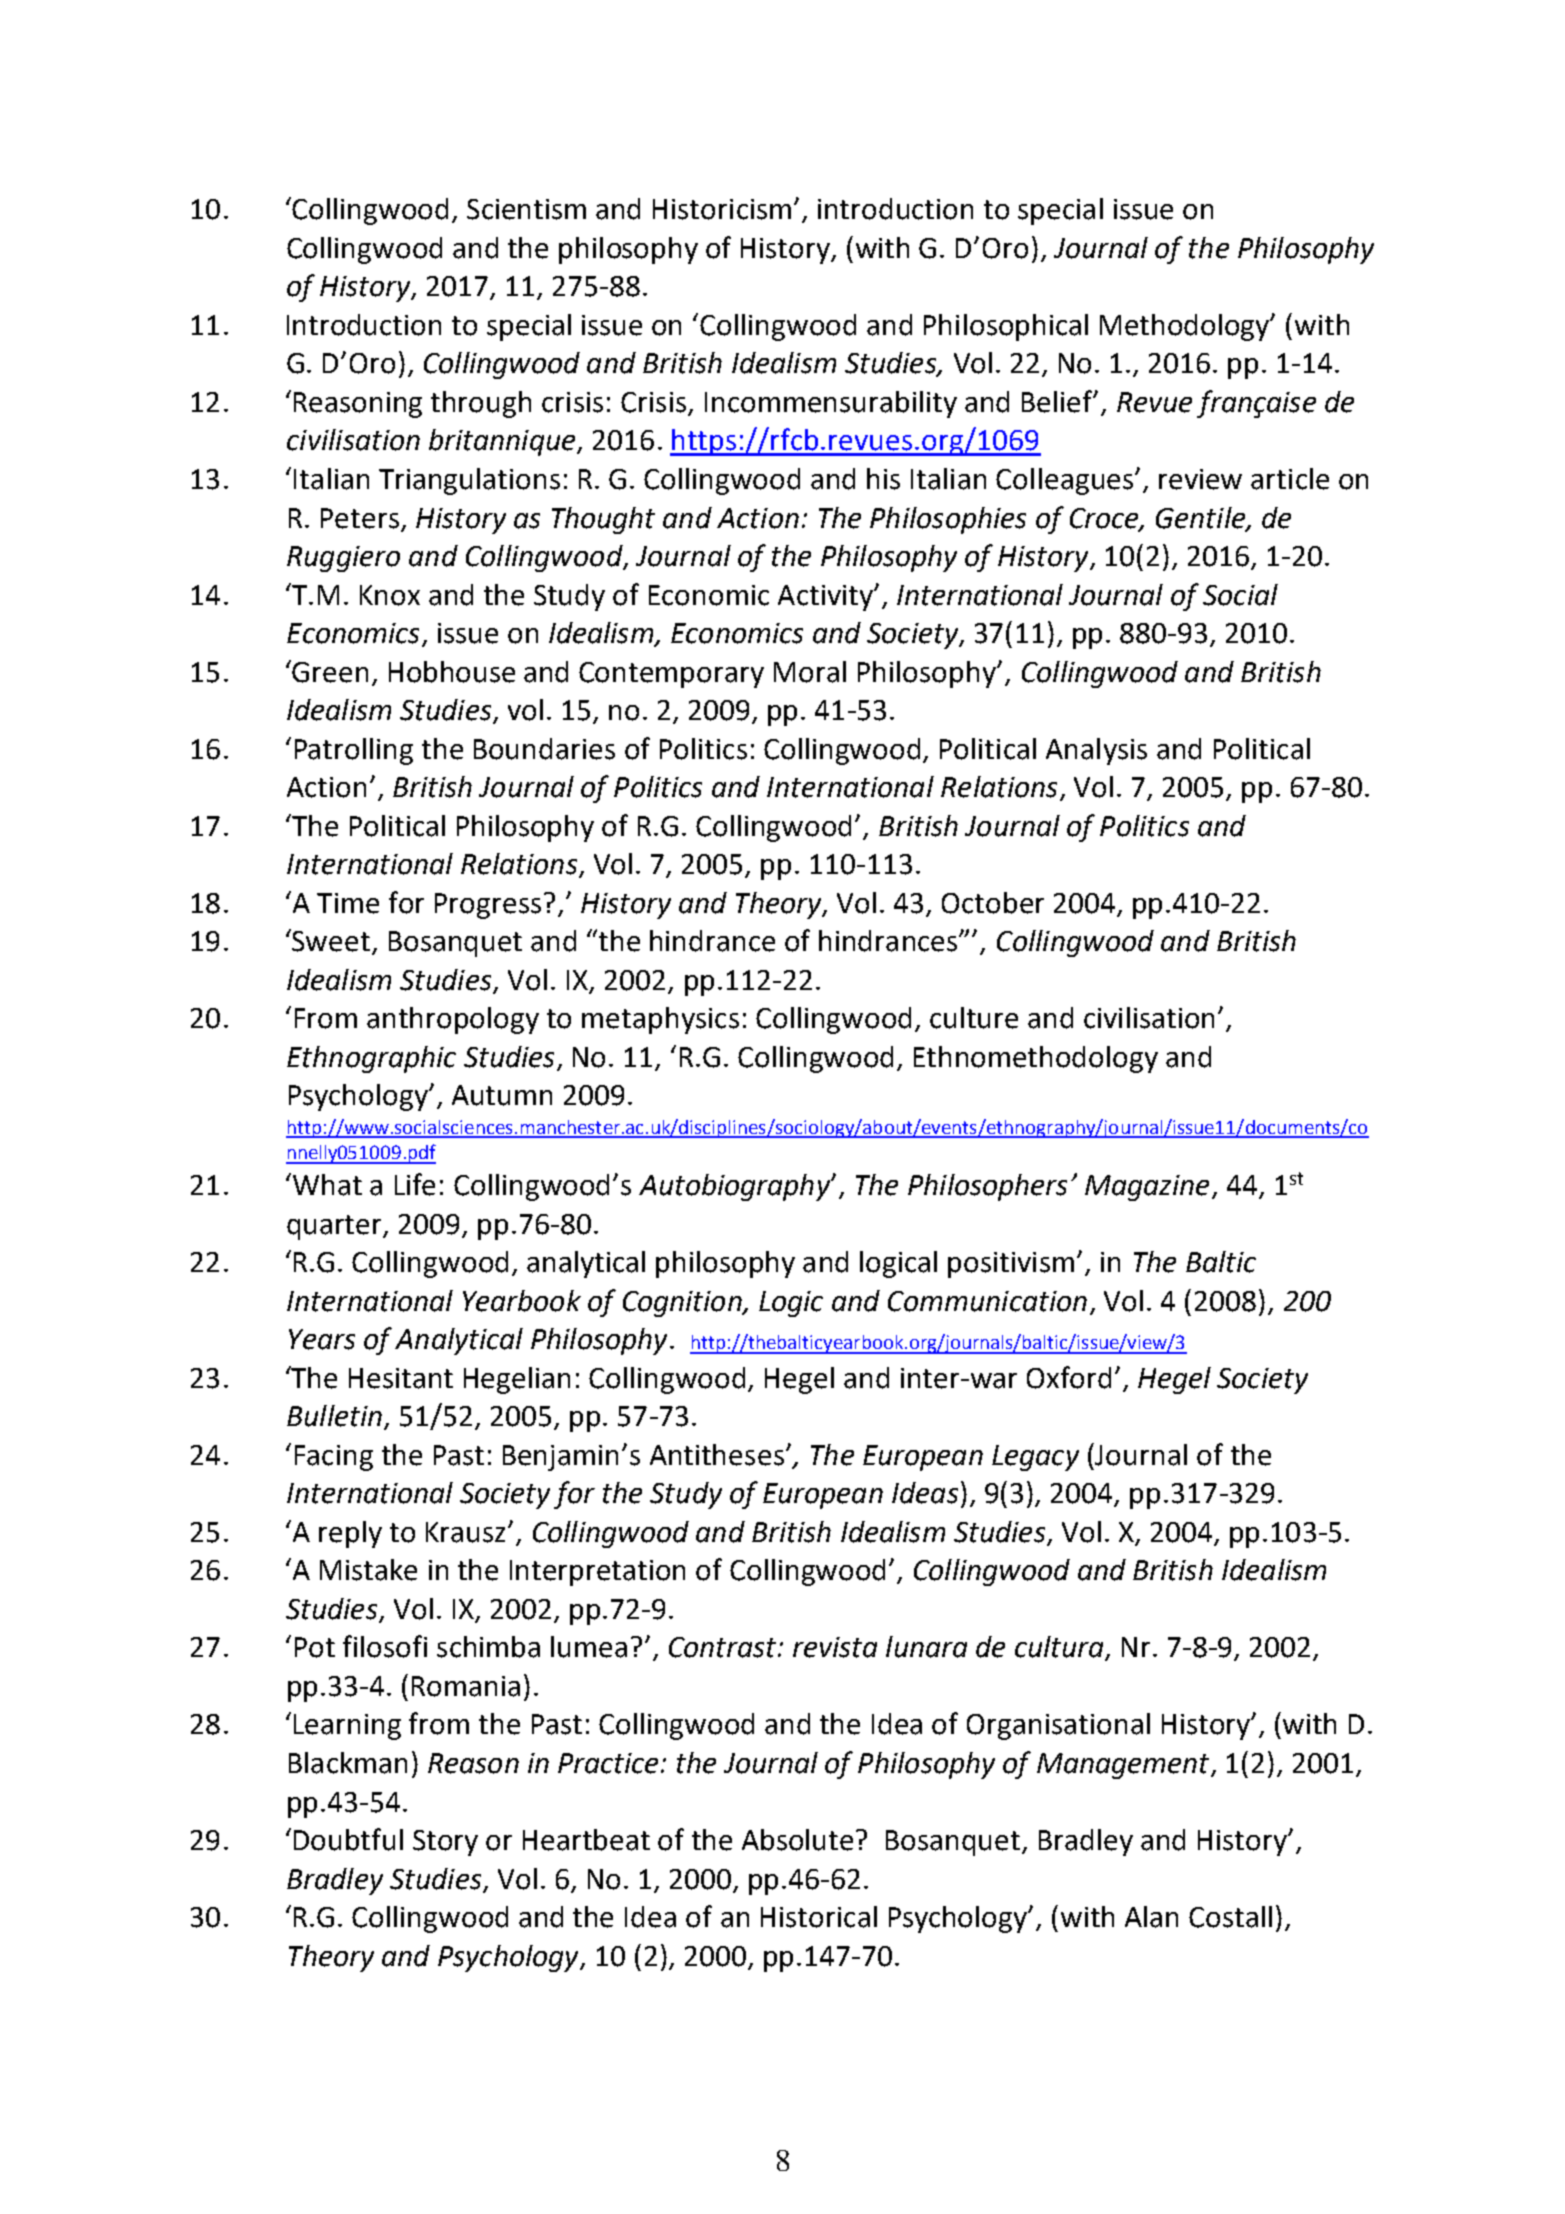 This screenshot has height=2214, width=1565. What do you see at coordinates (1060, 1648) in the screenshot?
I see `cultura` at bounding box center [1060, 1648].
